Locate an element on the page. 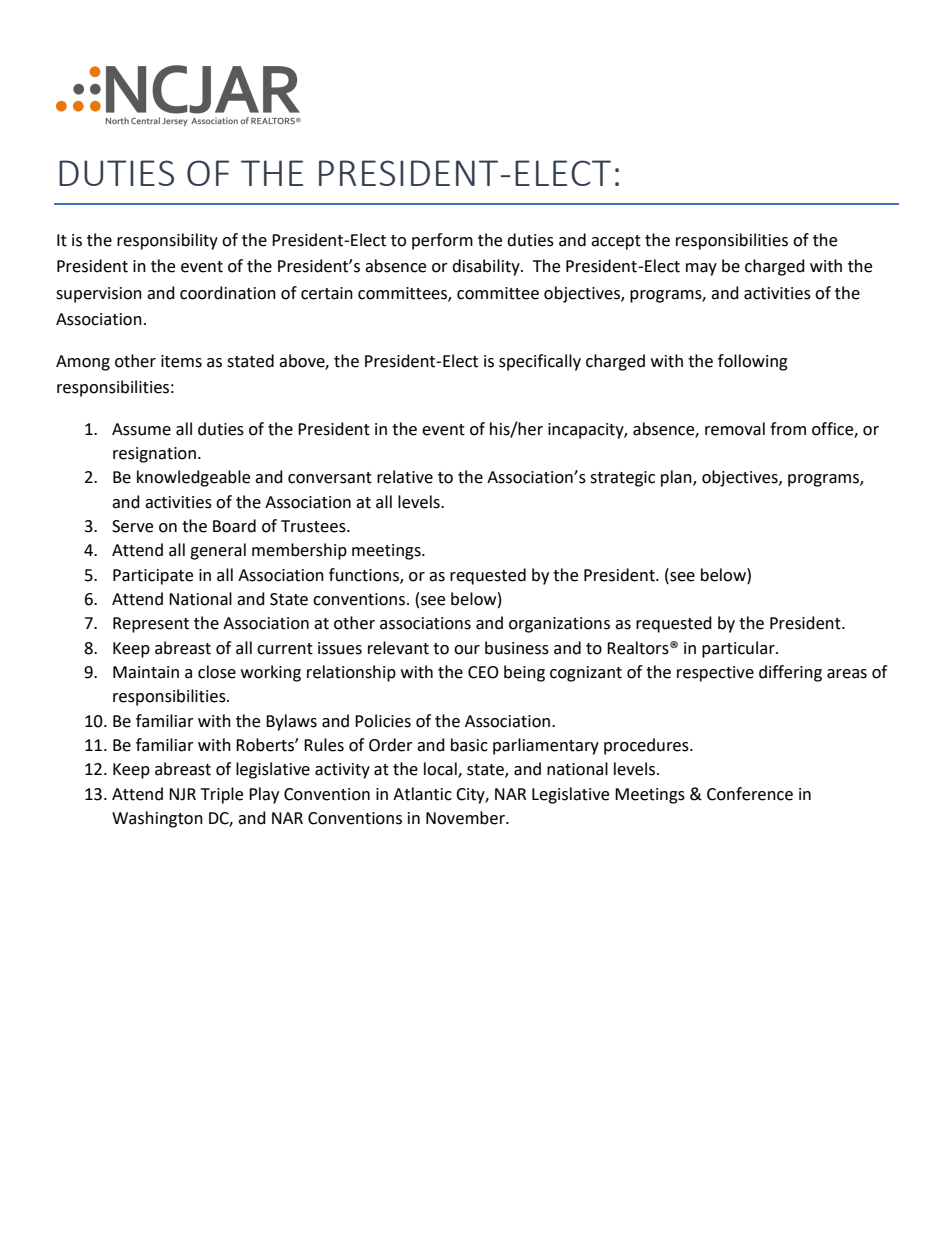  responsibility is located at coordinates (167, 241).
